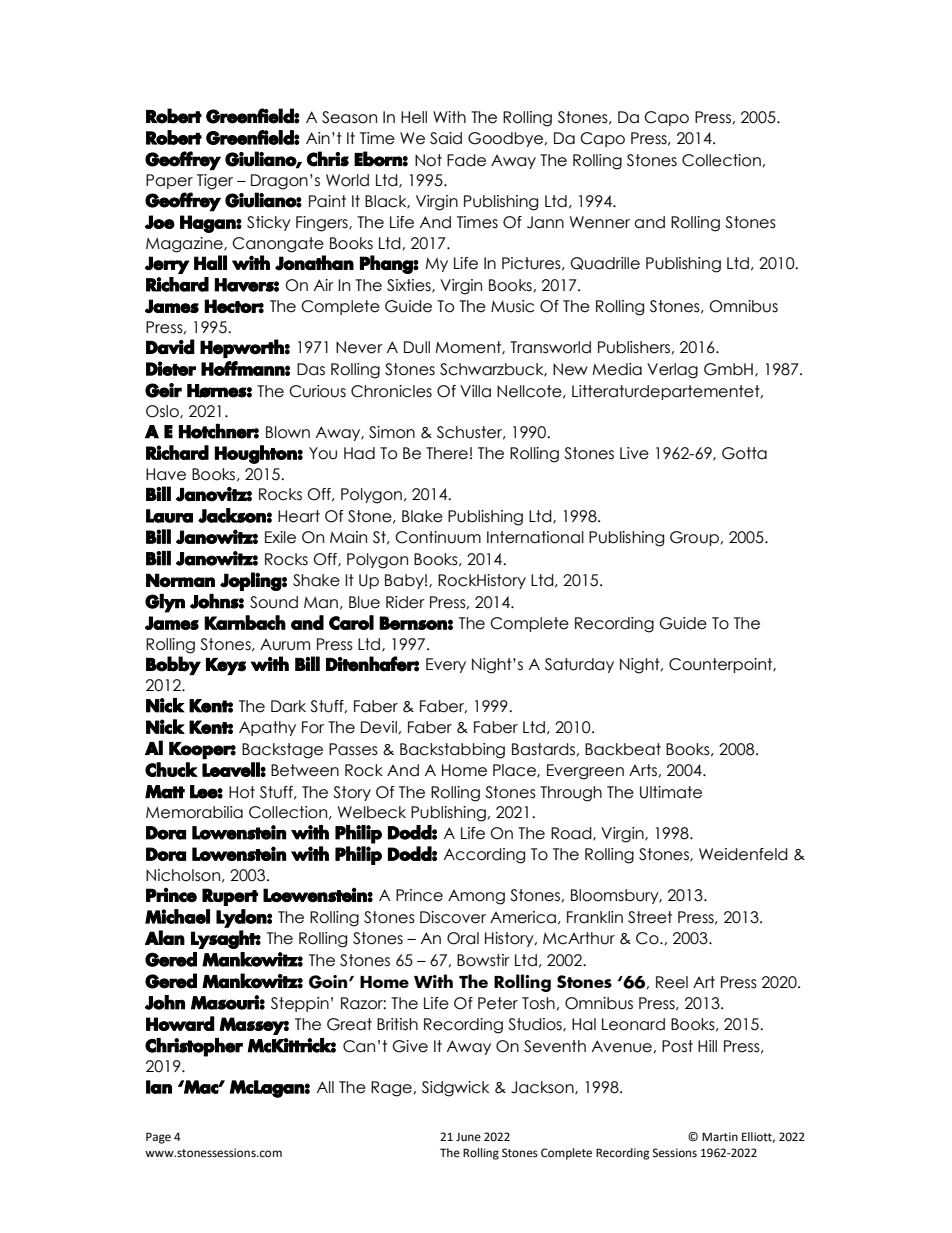  What do you see at coordinates (722, 665) in the screenshot?
I see `Counterpoint` at bounding box center [722, 665].
